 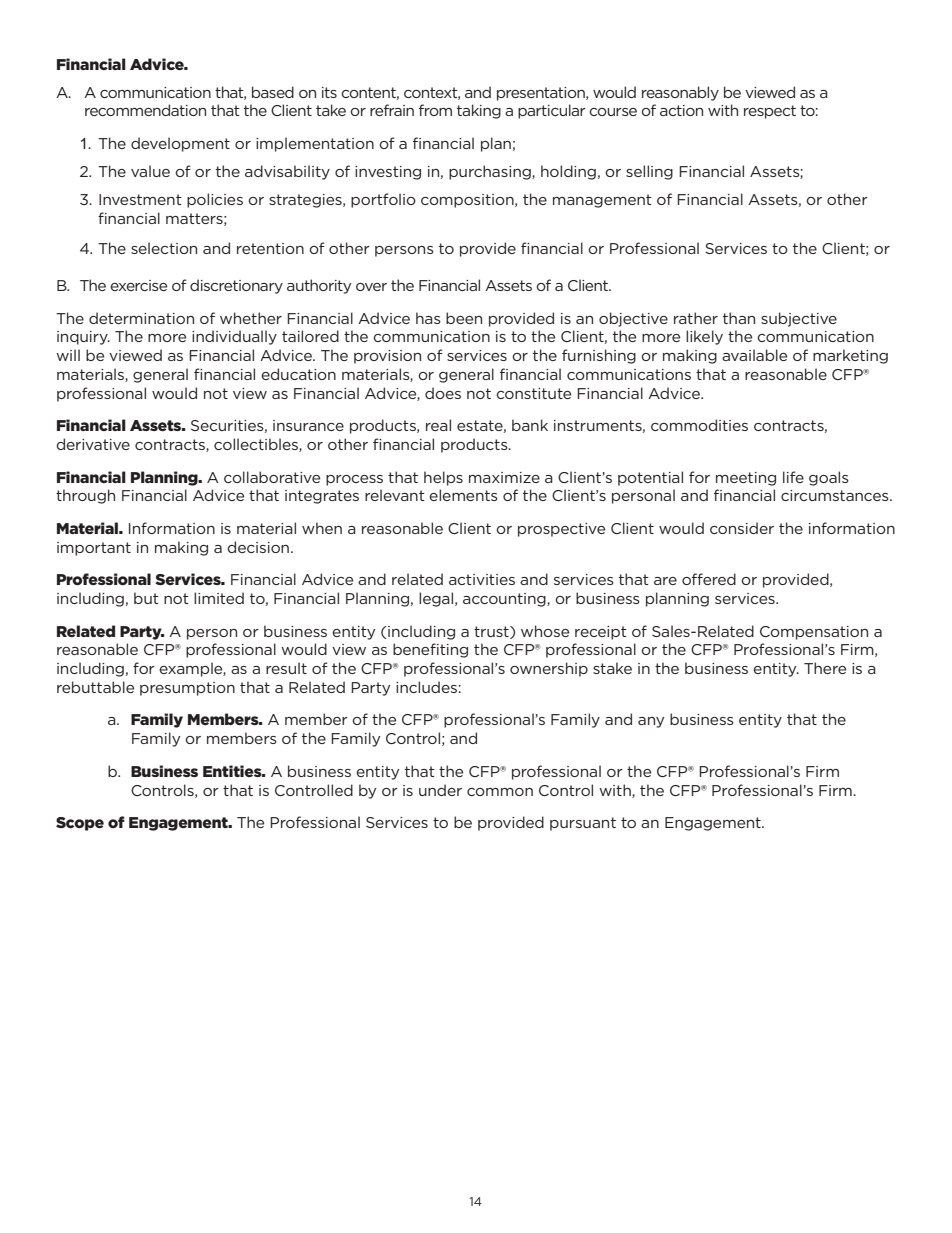 I want to click on over, so click(x=371, y=287).
